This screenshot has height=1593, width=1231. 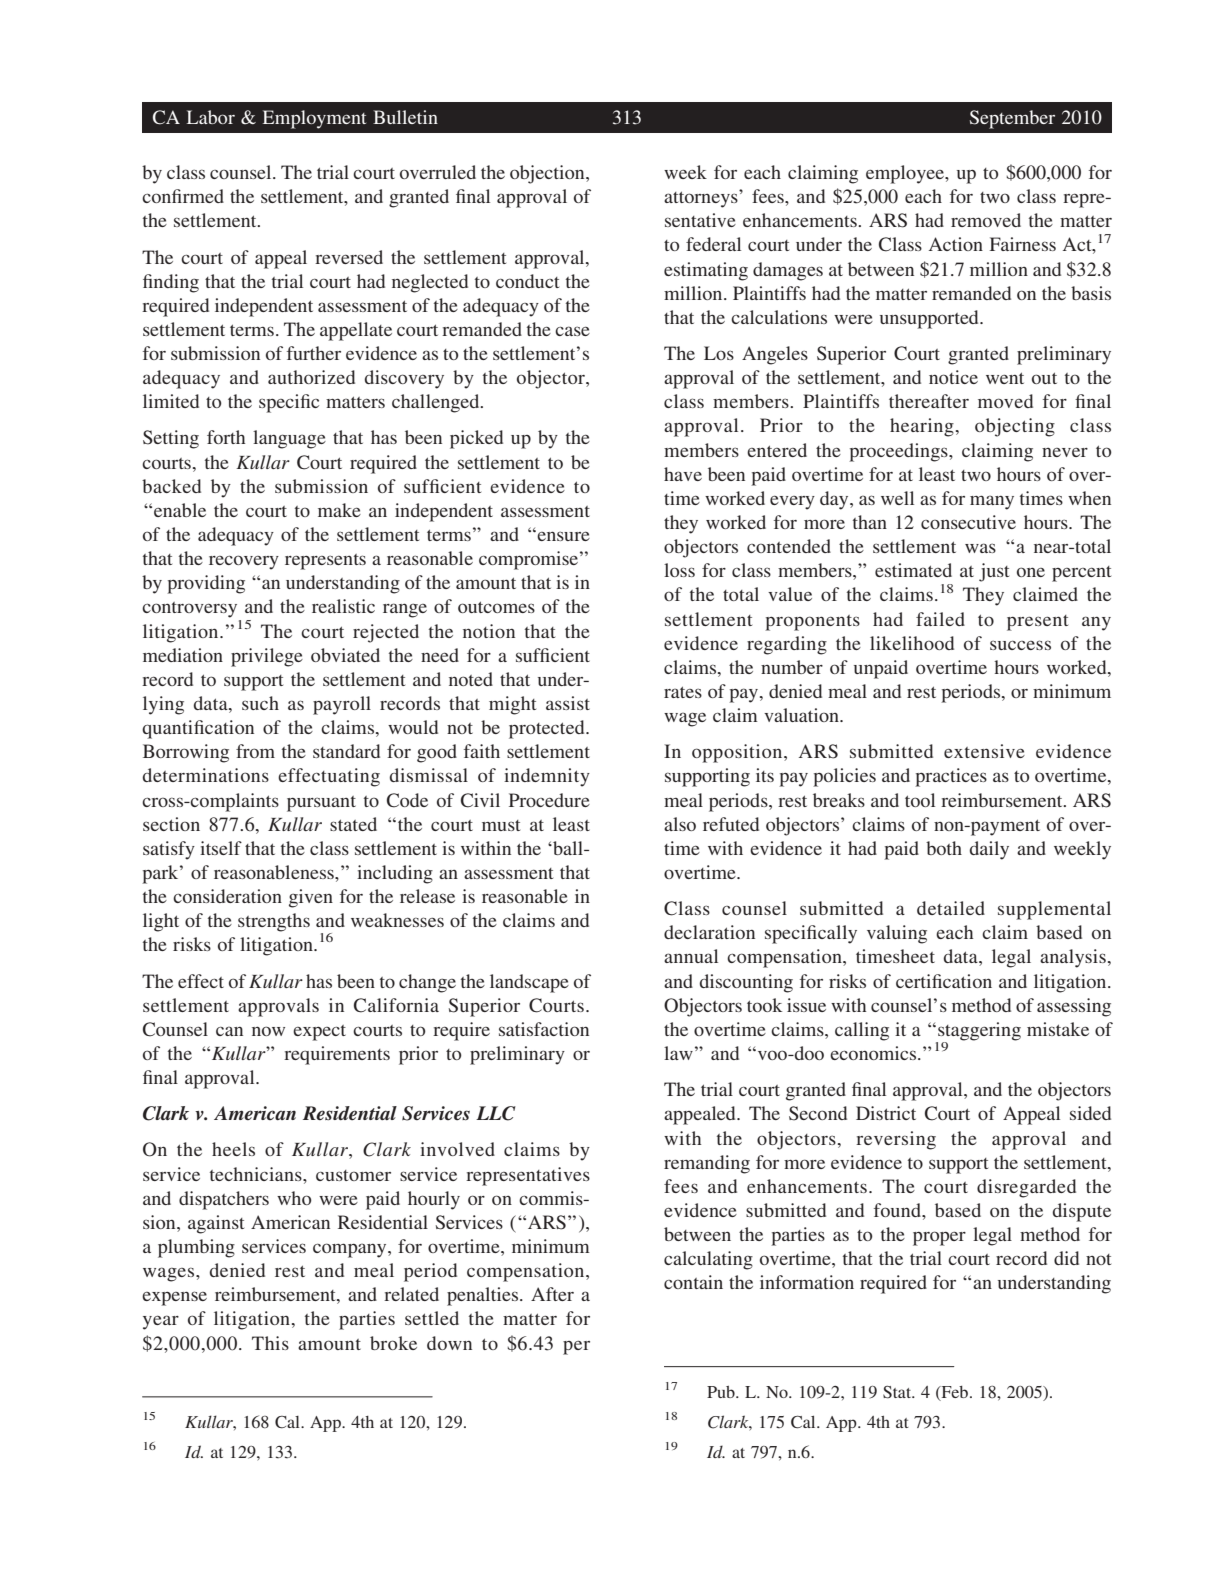 What do you see at coordinates (984, 751) in the screenshot?
I see `extensive` at bounding box center [984, 751].
